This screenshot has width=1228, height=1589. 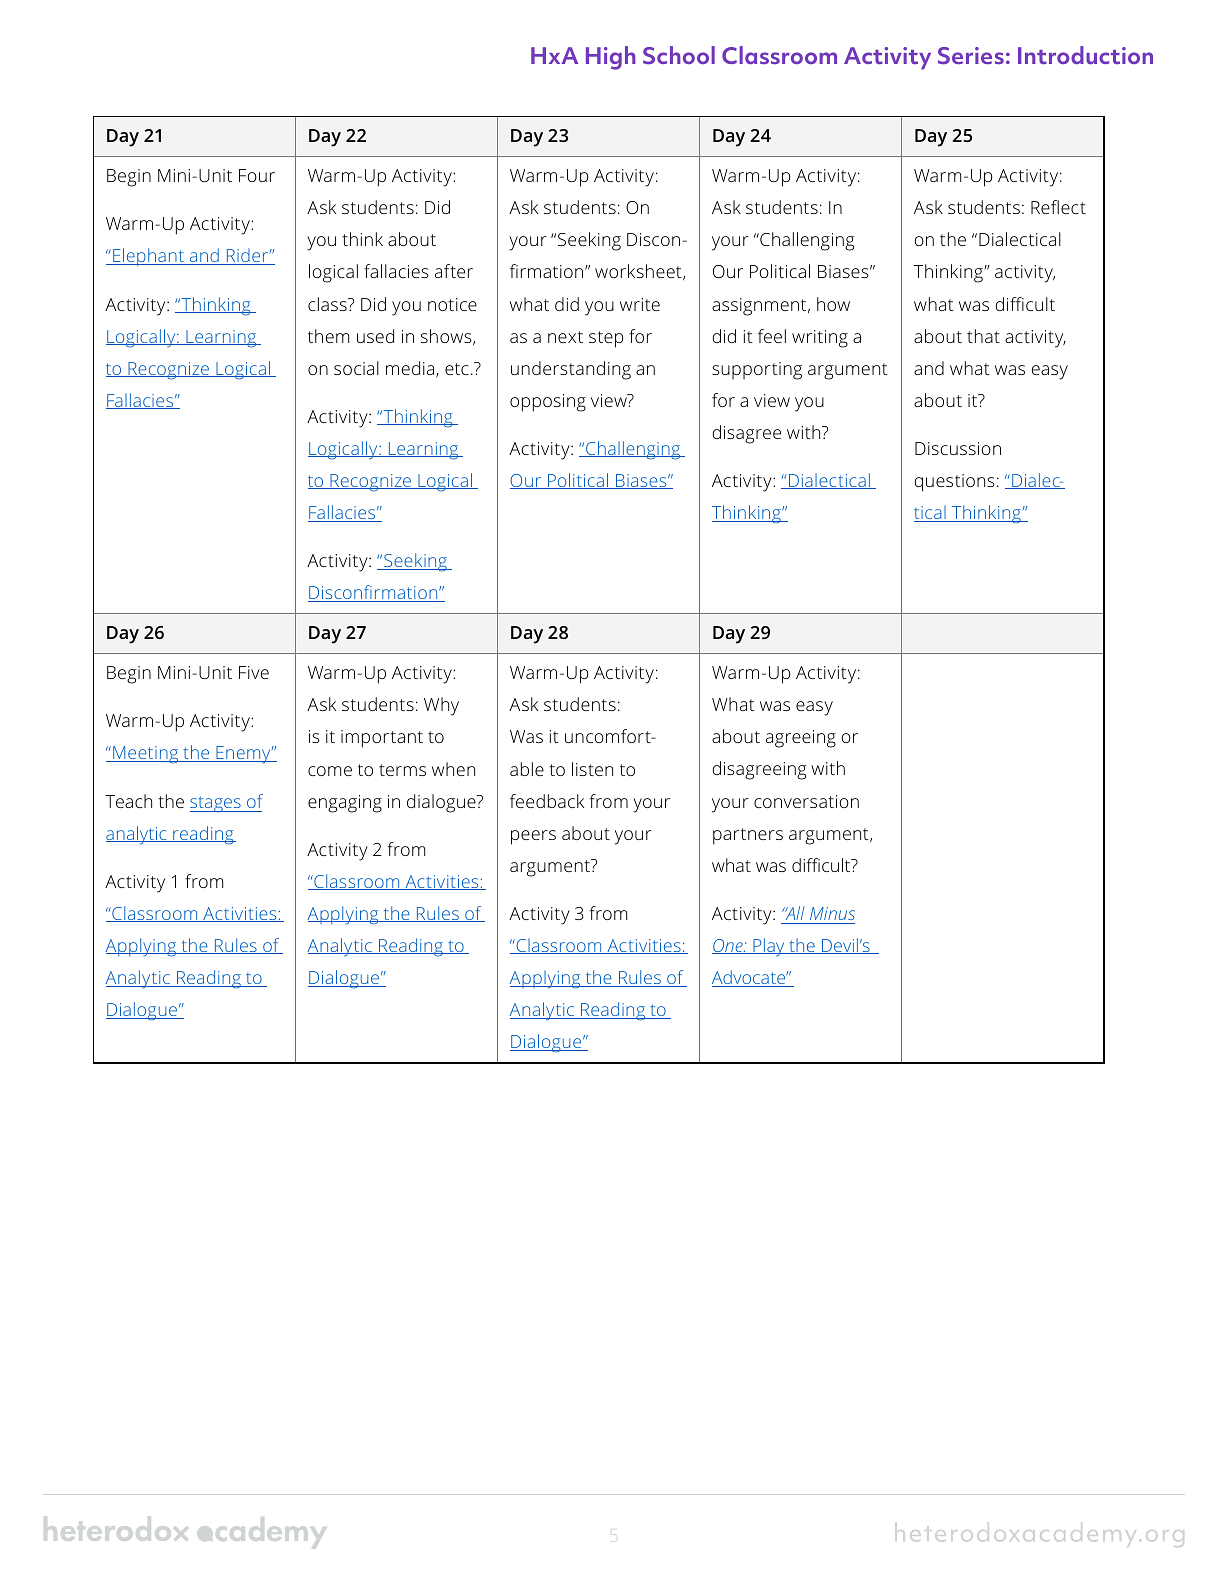 What do you see at coordinates (971, 55) in the screenshot?
I see `Series` at bounding box center [971, 55].
